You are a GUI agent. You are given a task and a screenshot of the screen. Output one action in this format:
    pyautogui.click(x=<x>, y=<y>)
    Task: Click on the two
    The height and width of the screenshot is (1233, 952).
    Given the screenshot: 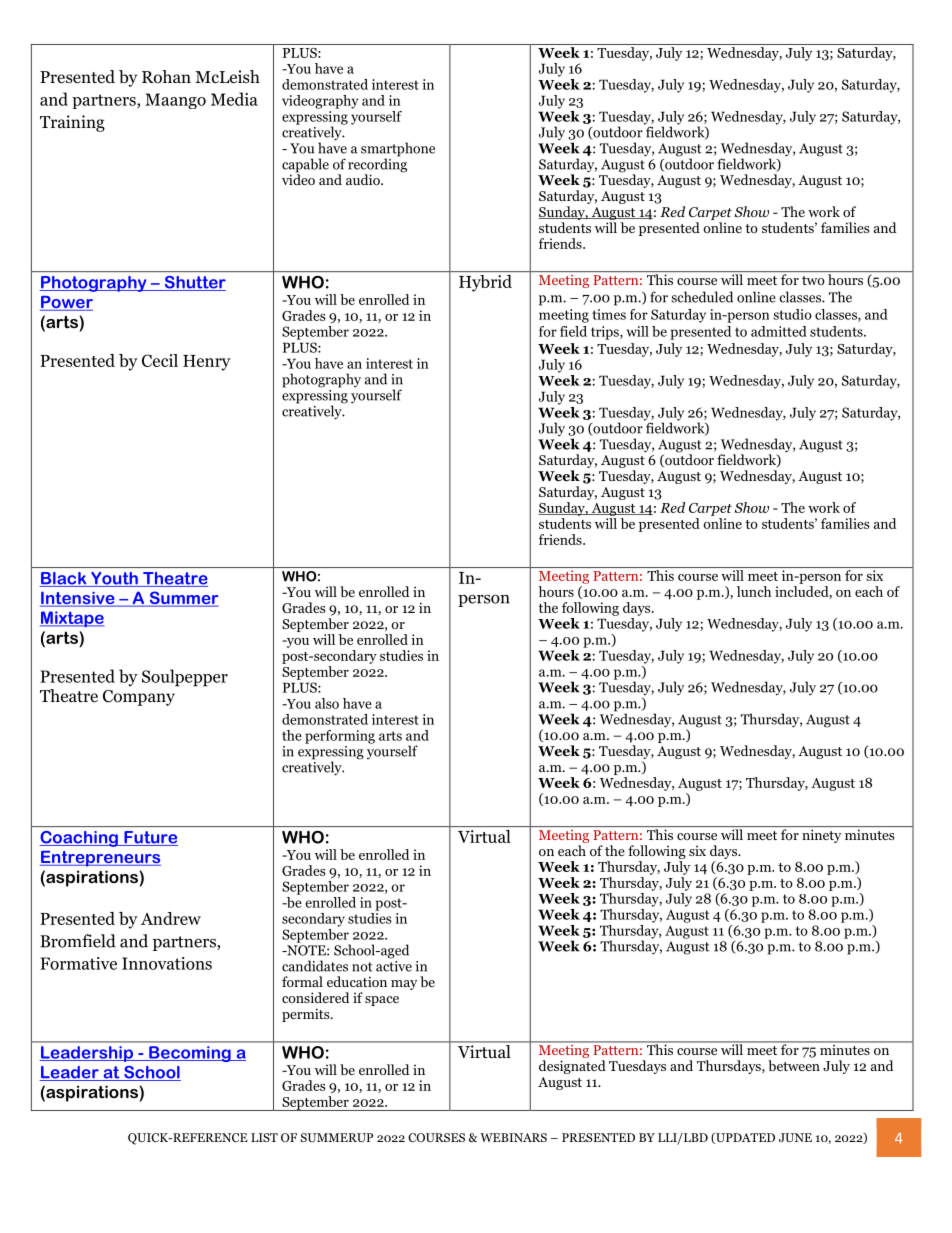 What is the action you would take?
    pyautogui.click(x=813, y=280)
